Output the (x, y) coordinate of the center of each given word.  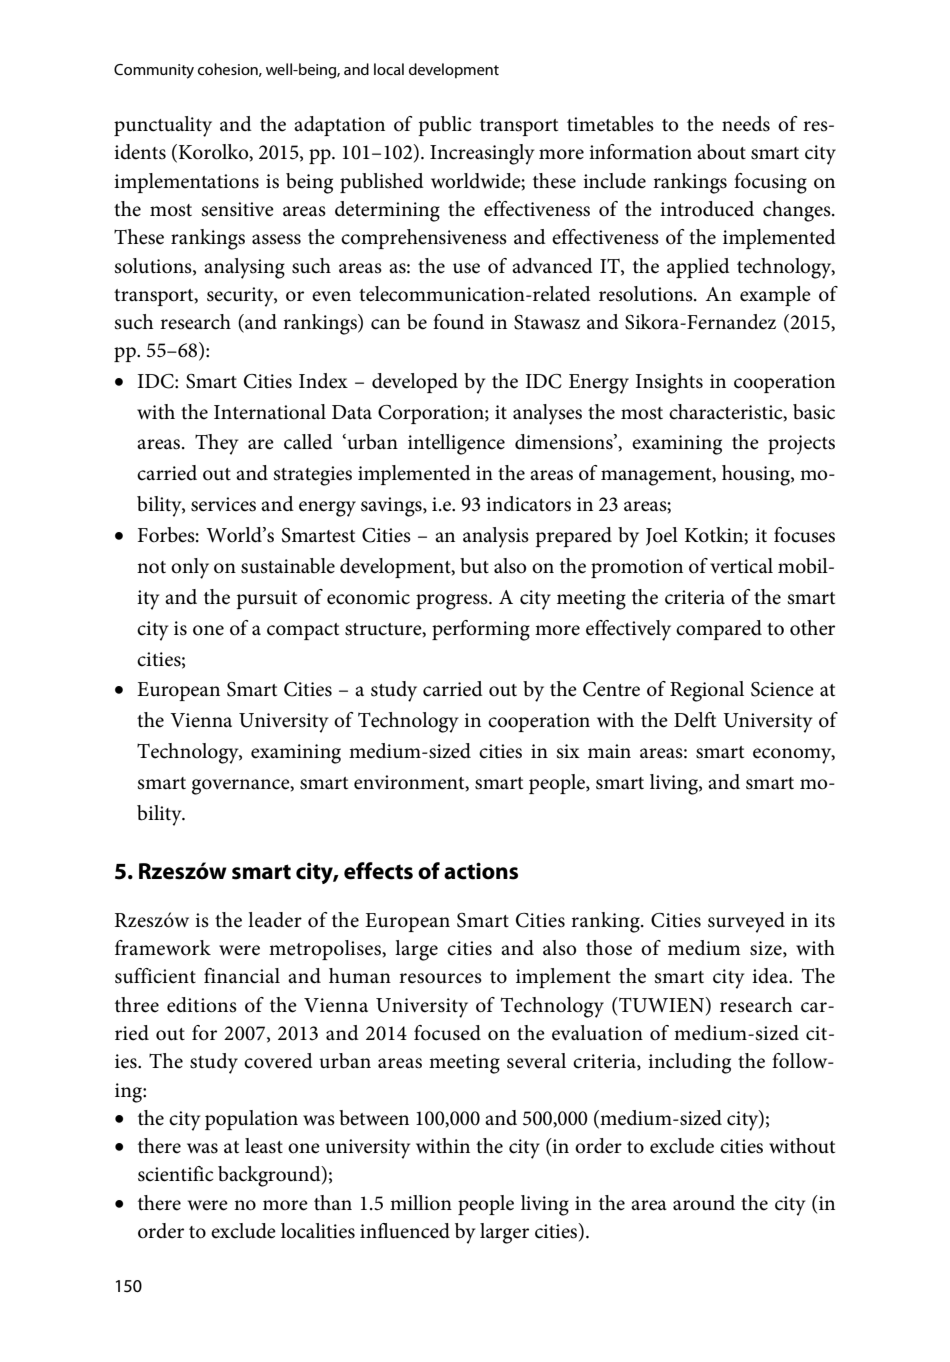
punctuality (163, 126)
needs (746, 124)
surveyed (746, 922)
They (216, 444)
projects (801, 445)
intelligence (456, 444)
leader (275, 920)
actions (481, 871)
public (445, 126)
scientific (175, 1174)
